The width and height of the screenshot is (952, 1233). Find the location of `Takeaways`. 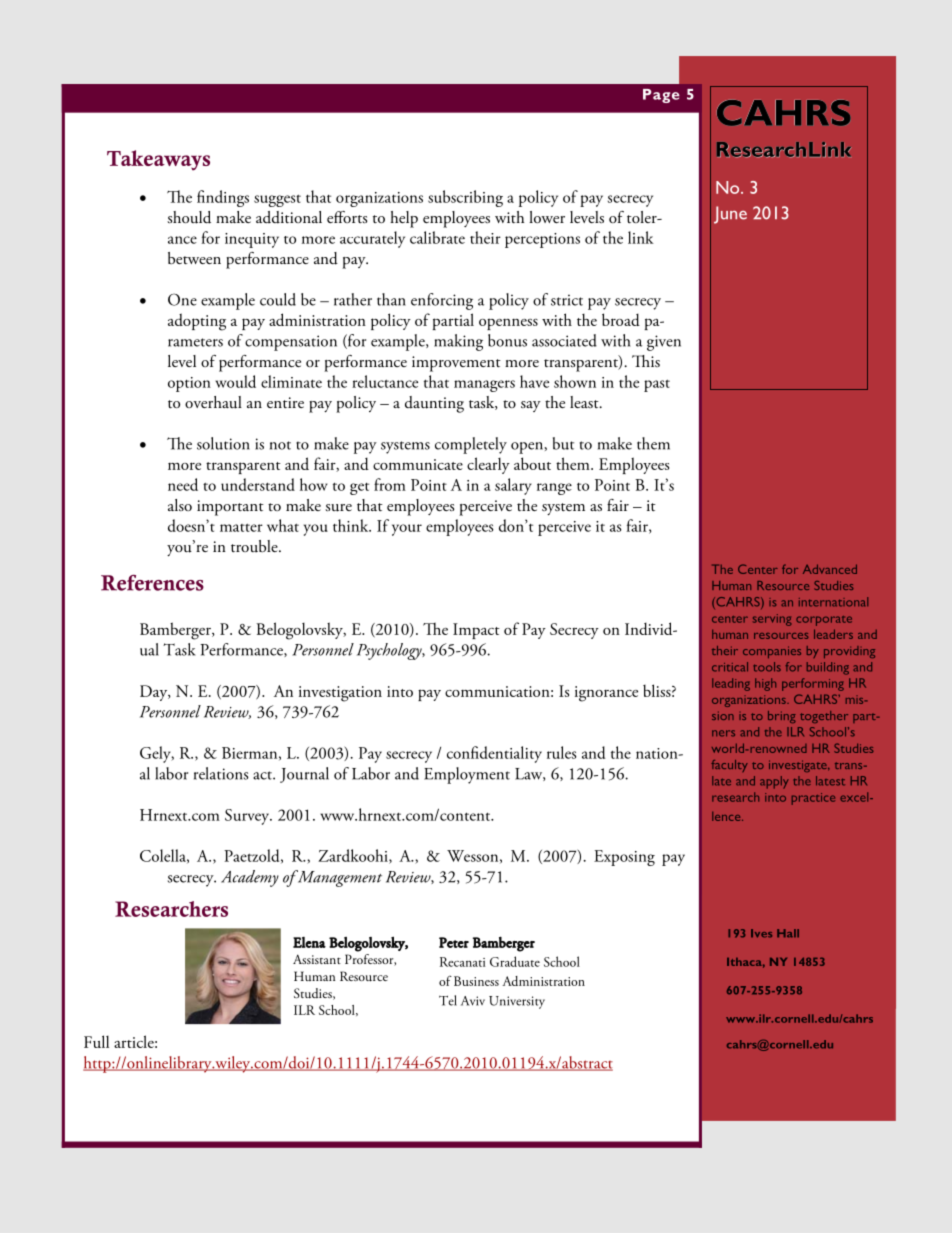

Takeaways is located at coordinates (158, 160).
